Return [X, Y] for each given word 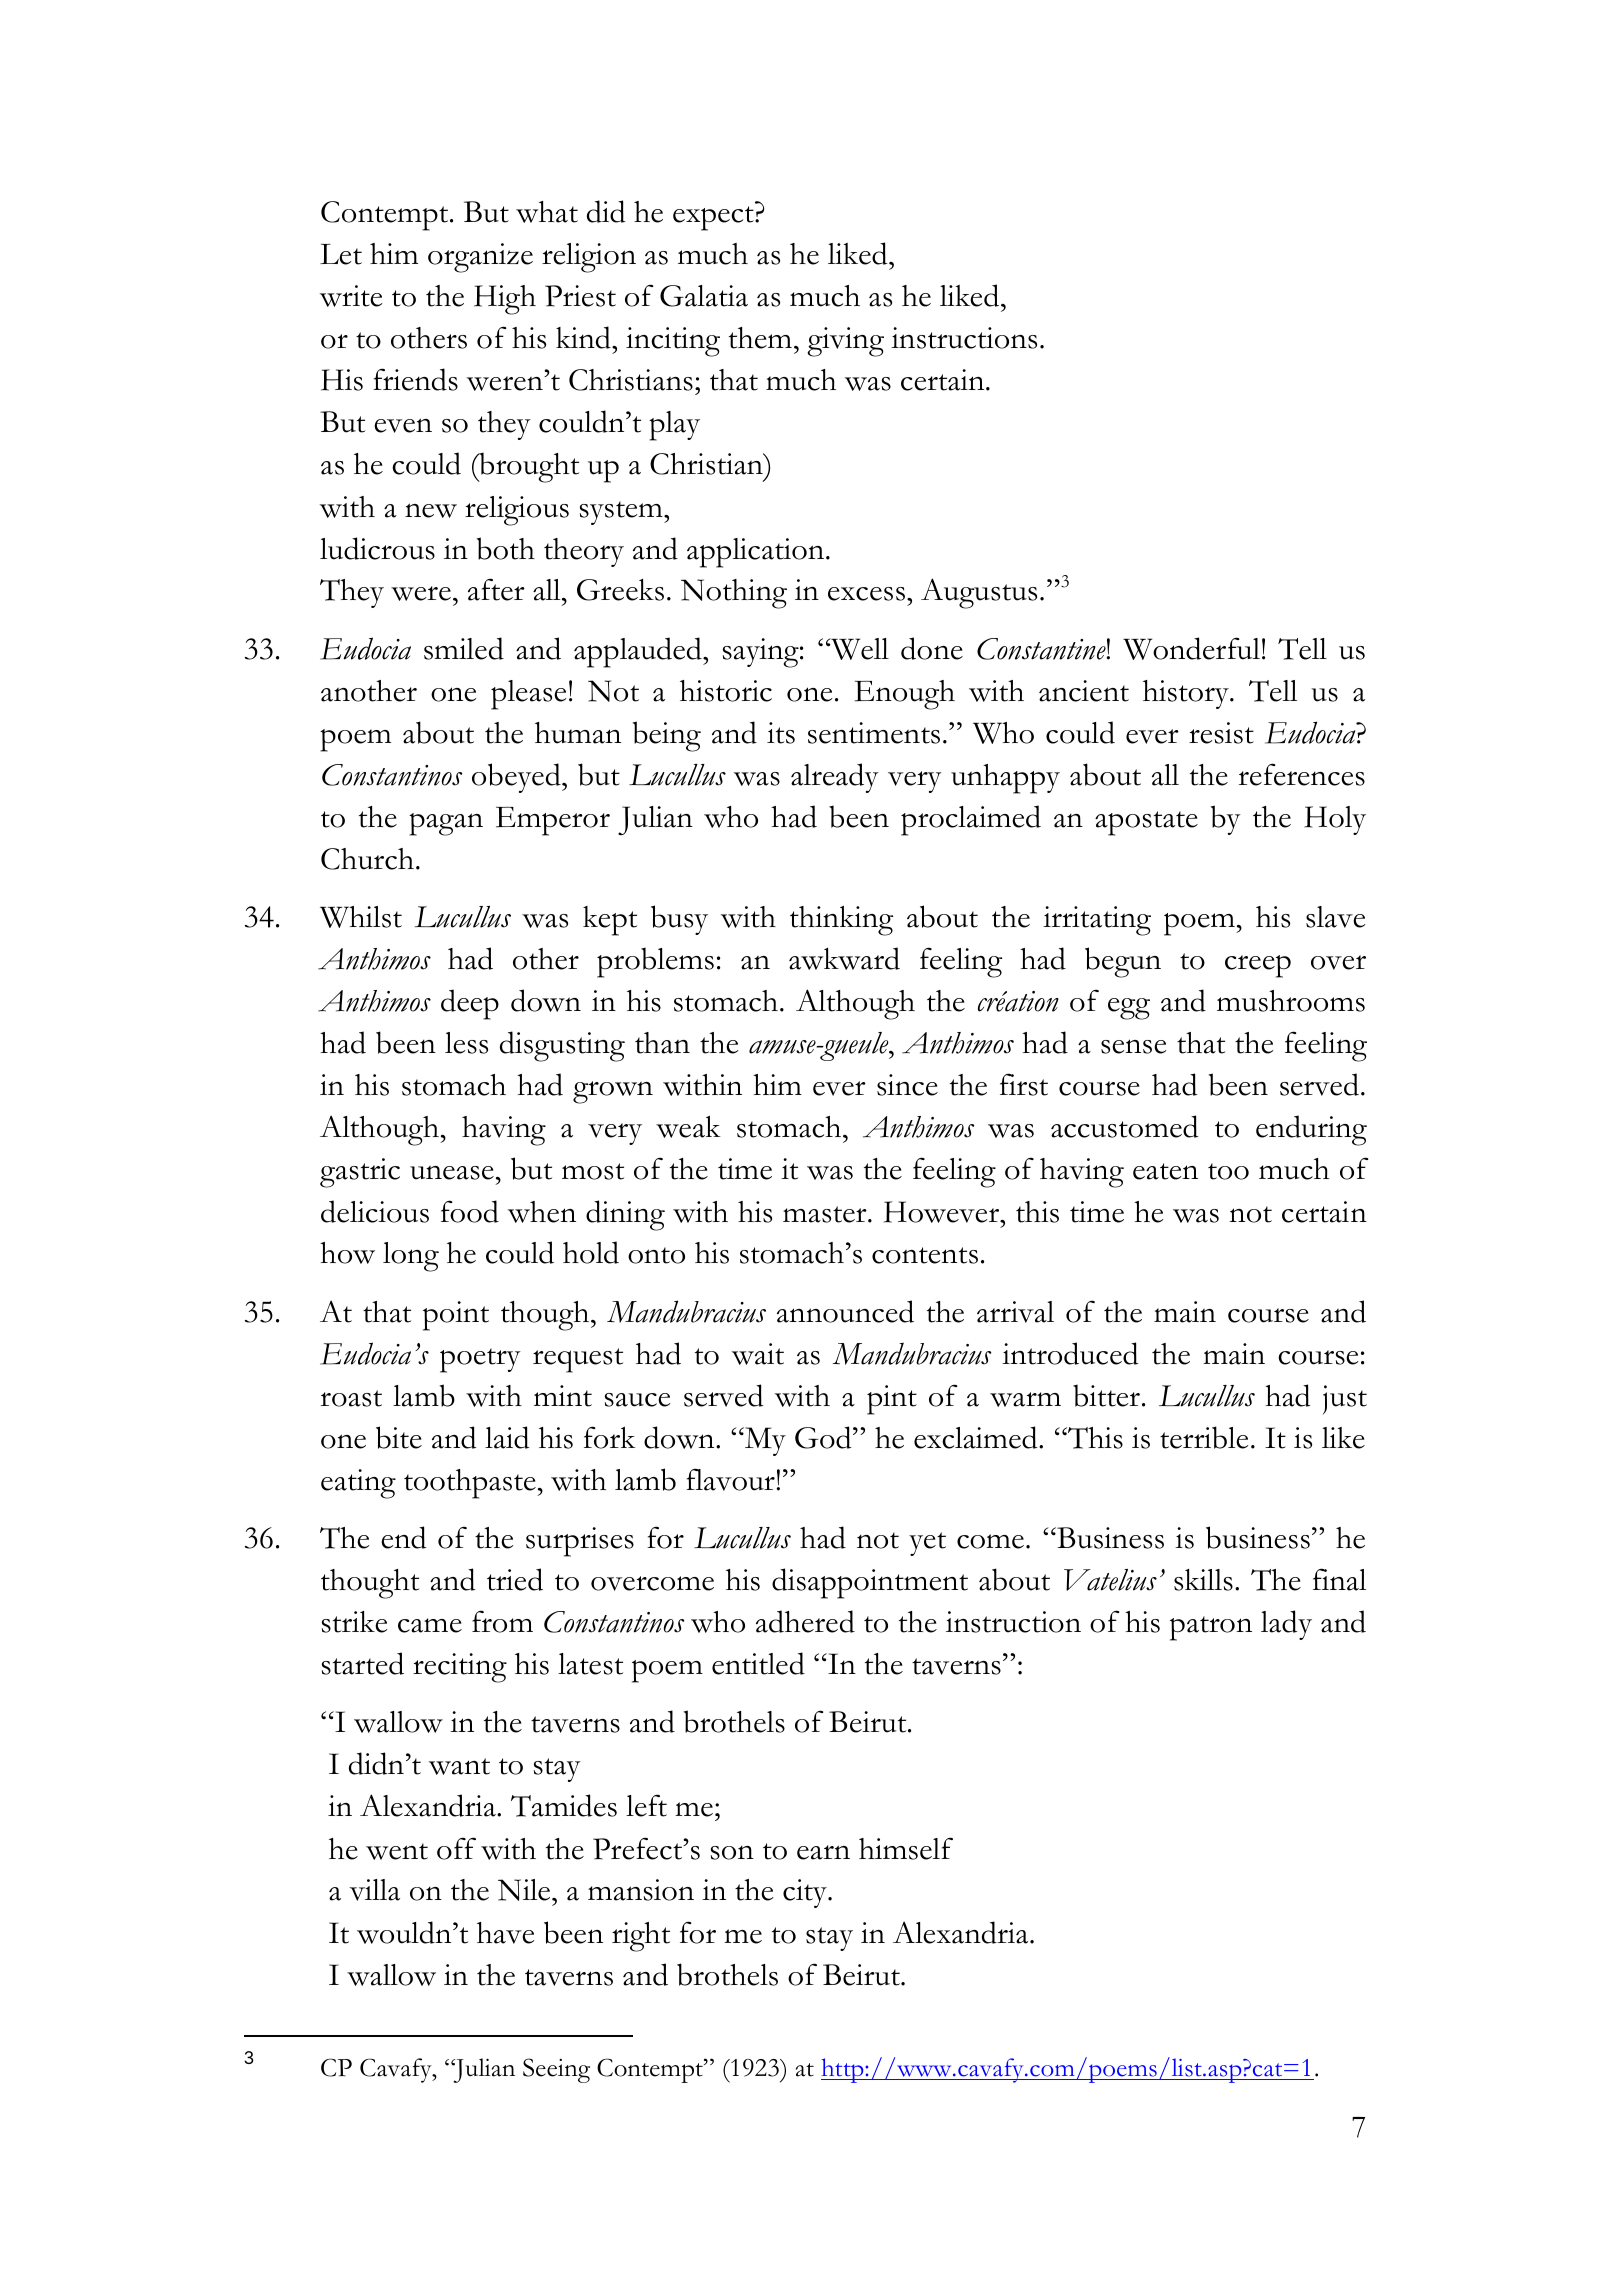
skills [1203, 1580]
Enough [905, 695]
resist [1221, 733]
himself [906, 1848]
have [505, 1933]
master [826, 1214]
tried [515, 1579]
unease [452, 1173]
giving [846, 342]
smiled [464, 648]
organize [480, 258]
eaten [1165, 1171]
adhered [805, 1621]
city [806, 1893]
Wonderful [1191, 648]
